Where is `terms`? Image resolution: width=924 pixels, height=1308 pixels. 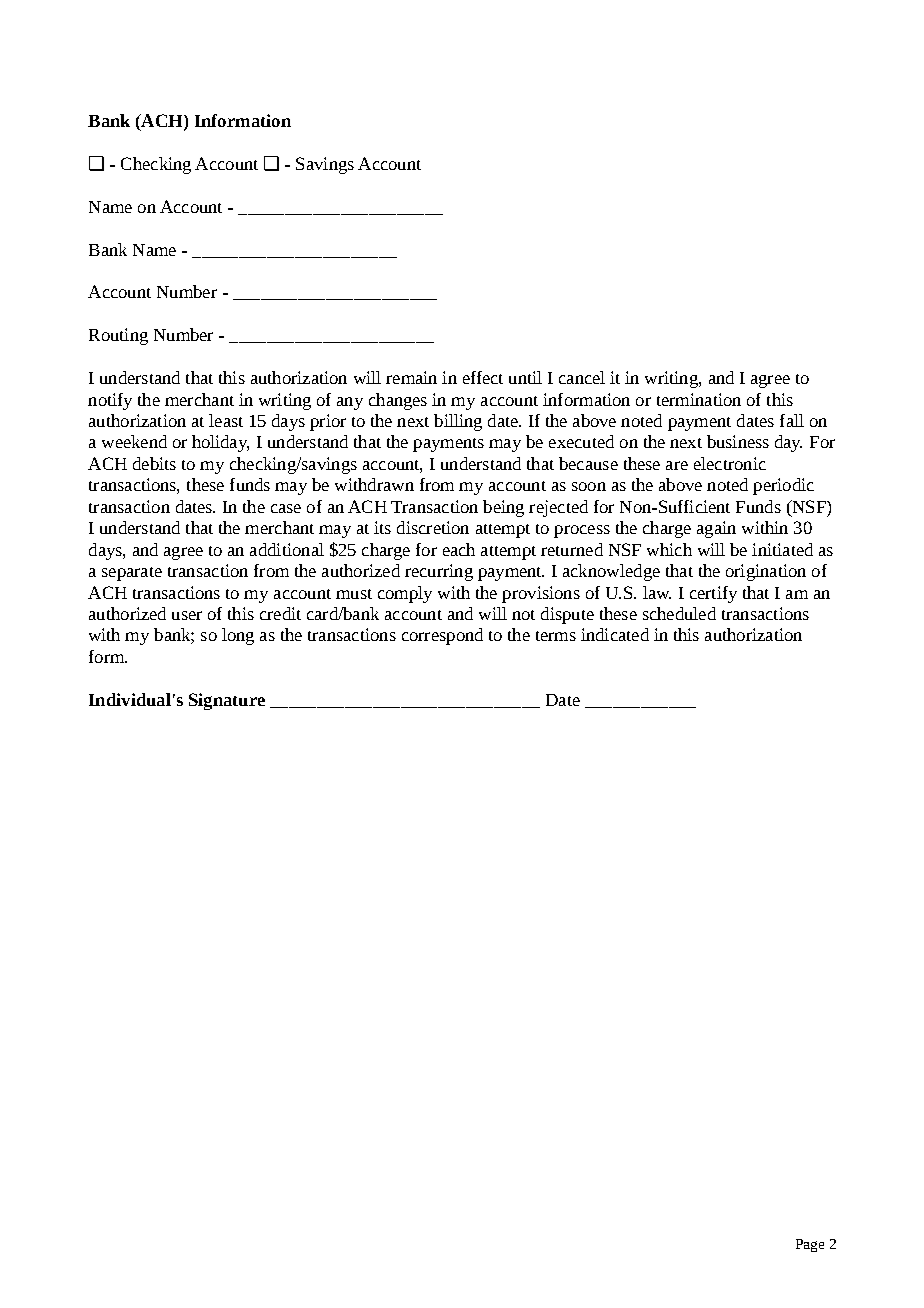
terms is located at coordinates (556, 636).
